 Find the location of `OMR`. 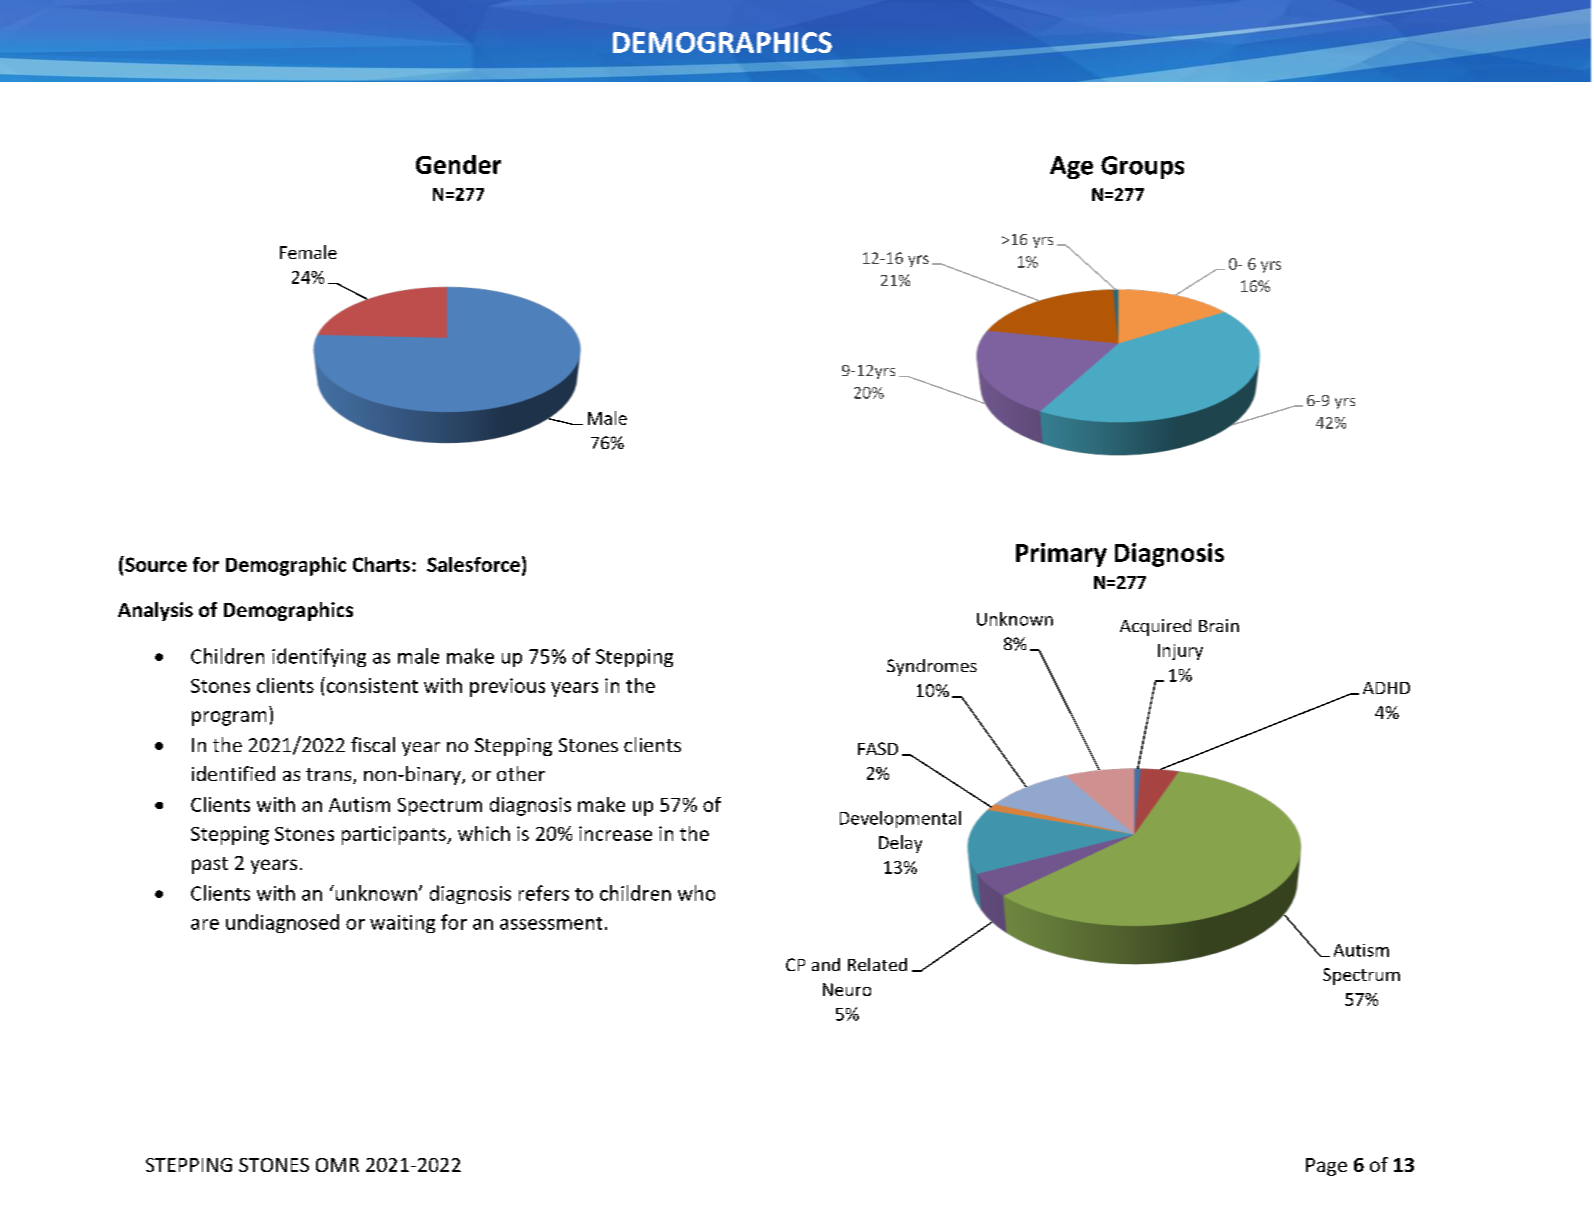

OMR is located at coordinates (337, 1165).
